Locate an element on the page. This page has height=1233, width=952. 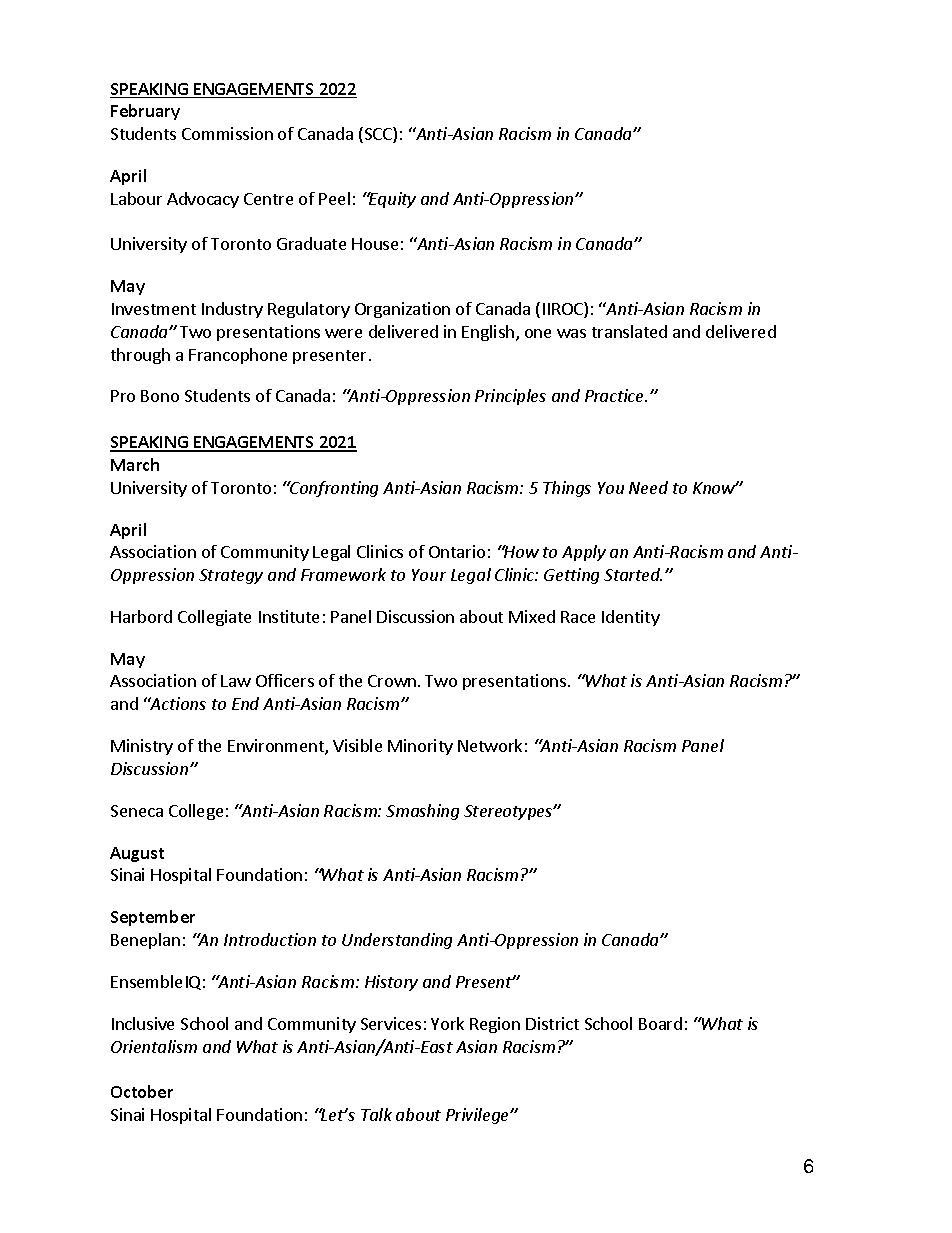
Collegiate is located at coordinates (214, 618).
